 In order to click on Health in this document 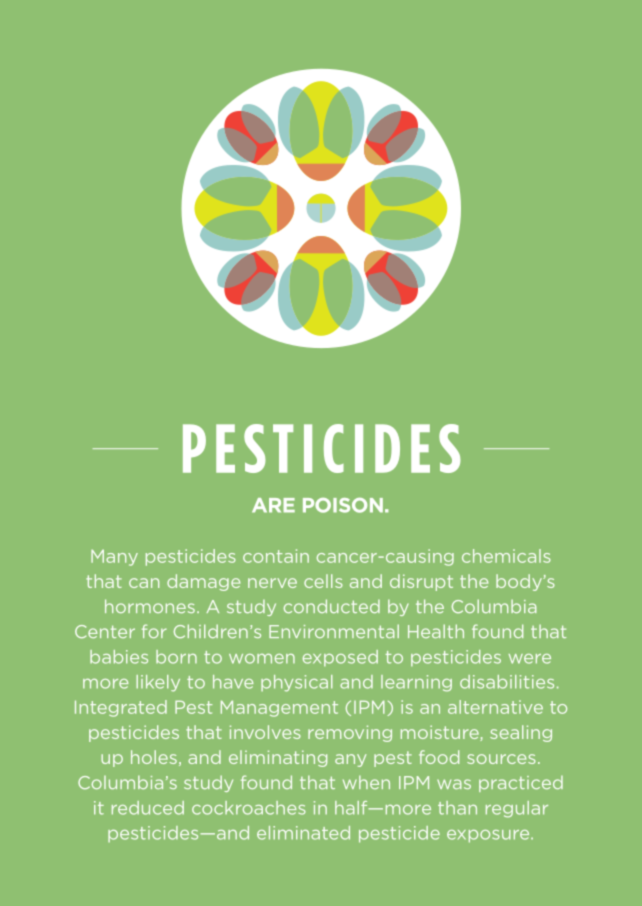, I will do `click(436, 631)`.
